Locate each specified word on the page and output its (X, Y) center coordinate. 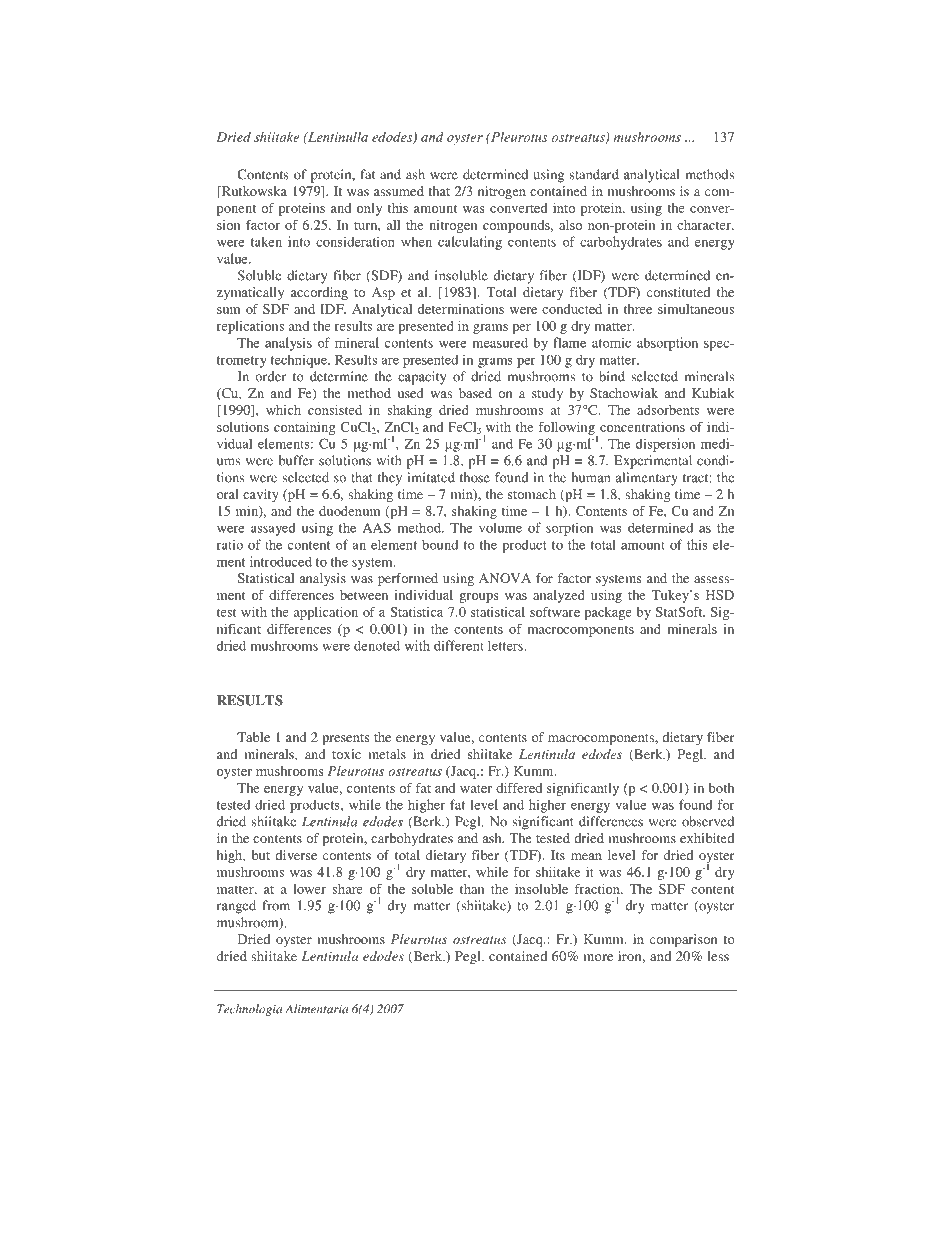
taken (266, 241)
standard (594, 174)
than (472, 889)
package (608, 613)
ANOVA (505, 578)
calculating (470, 243)
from (276, 905)
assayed (273, 529)
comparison (683, 940)
